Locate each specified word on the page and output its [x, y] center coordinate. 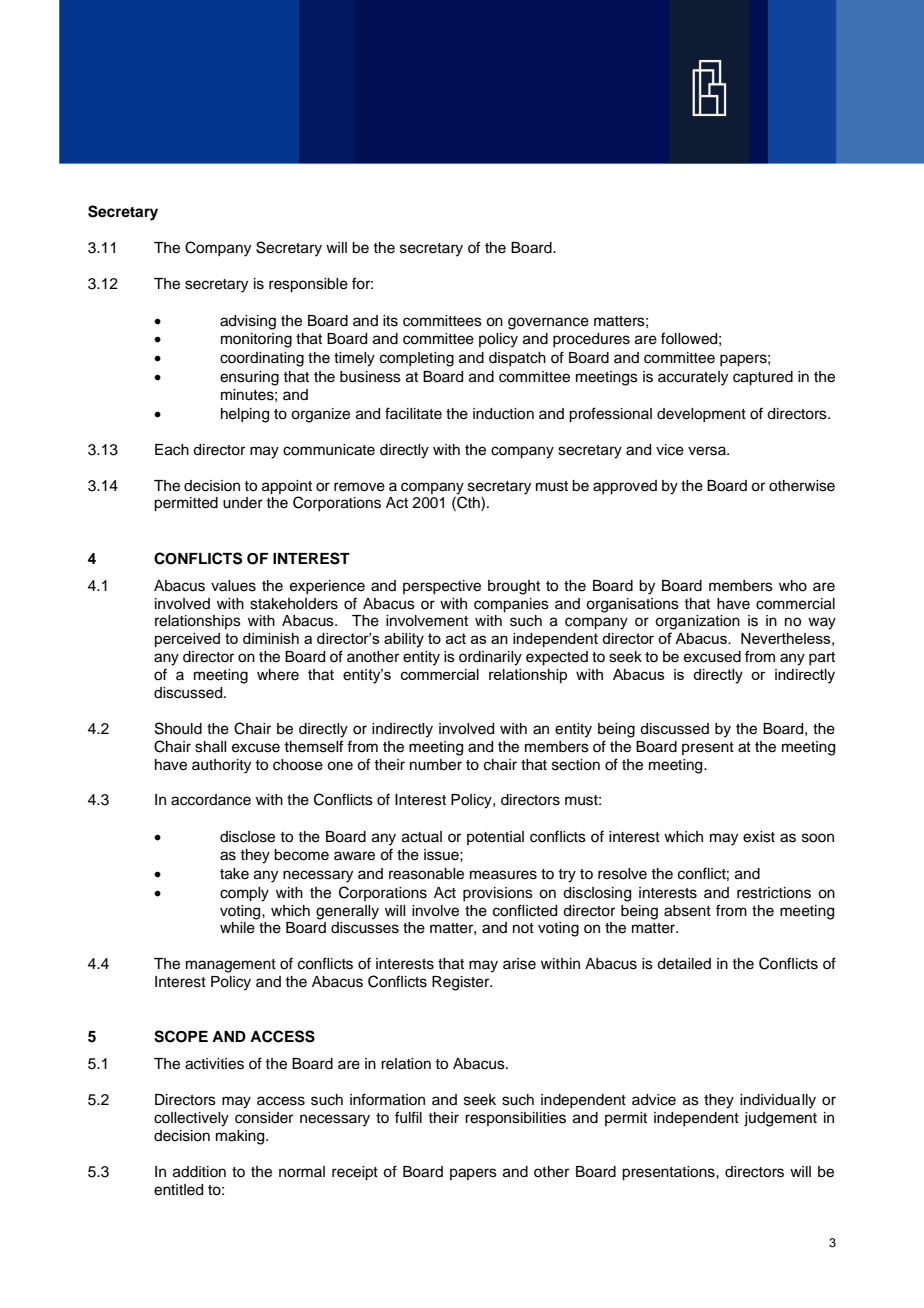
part [822, 658]
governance [548, 323]
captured [763, 378]
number [436, 765]
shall [210, 747]
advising [248, 322]
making [241, 1137]
